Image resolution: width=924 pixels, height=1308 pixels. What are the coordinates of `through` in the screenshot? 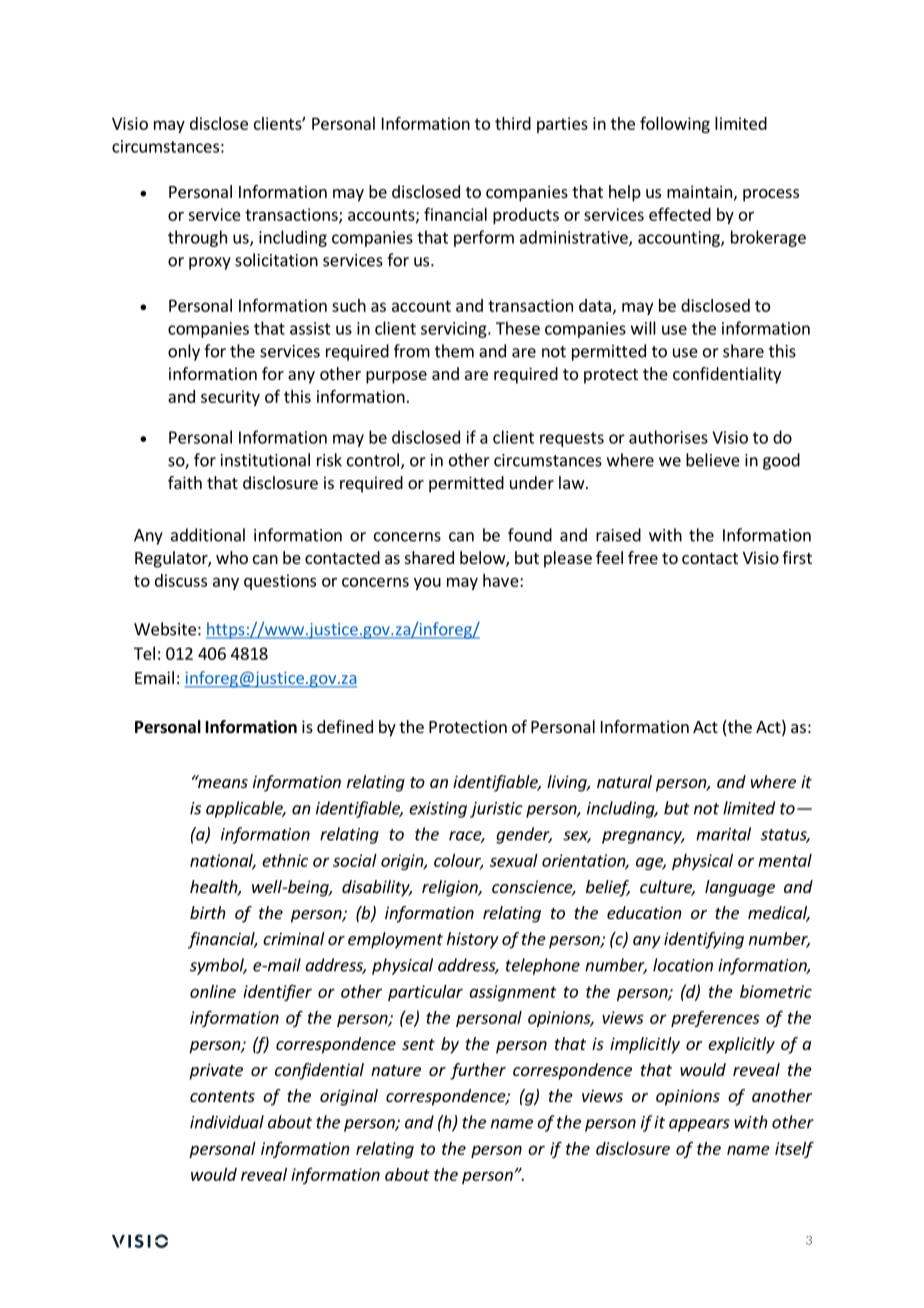 It's located at (197, 238).
